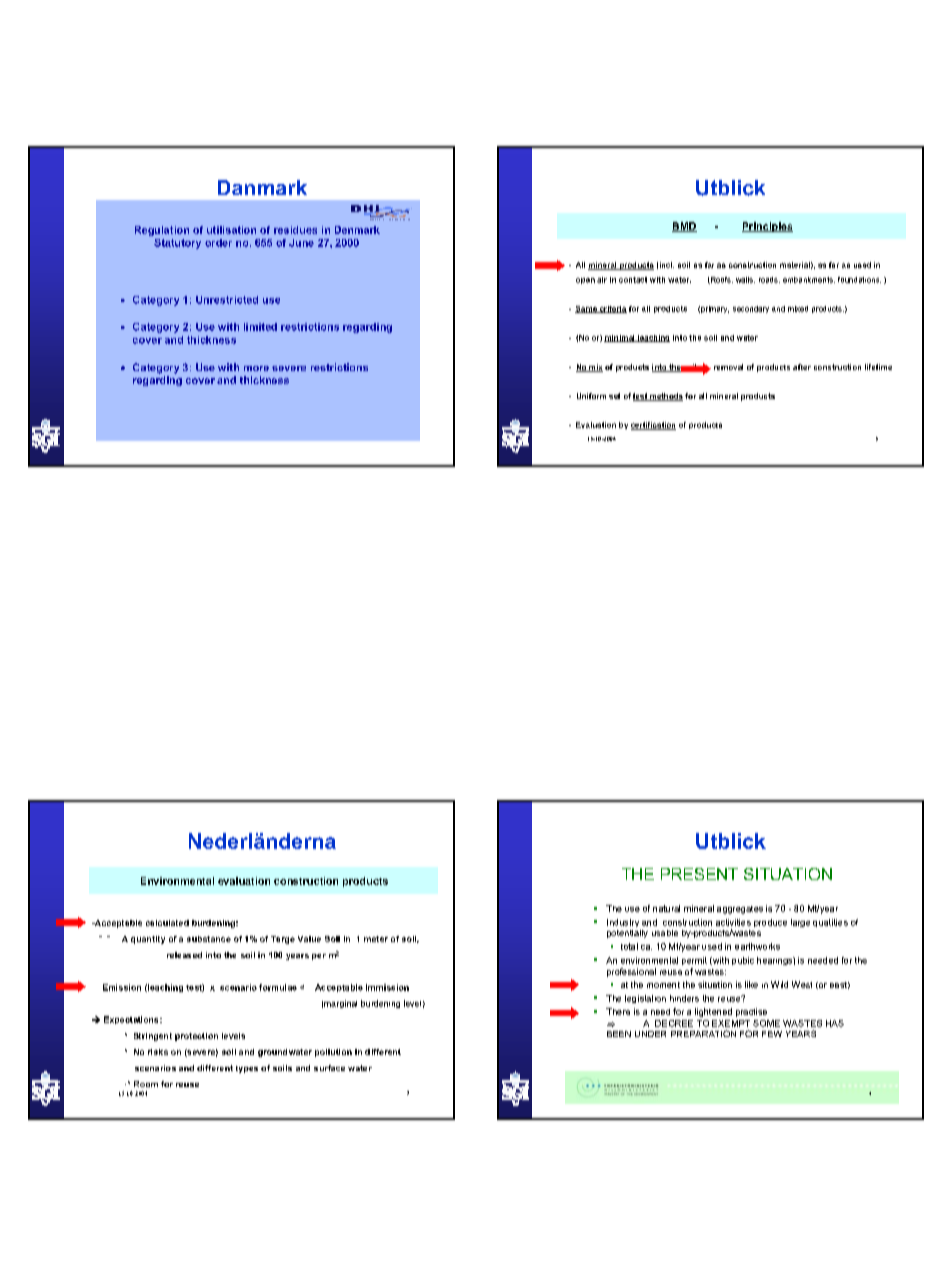 This document has height=1267, width=952. Describe the element at coordinates (740, 910) in the document. I see `aggregates` at that location.
